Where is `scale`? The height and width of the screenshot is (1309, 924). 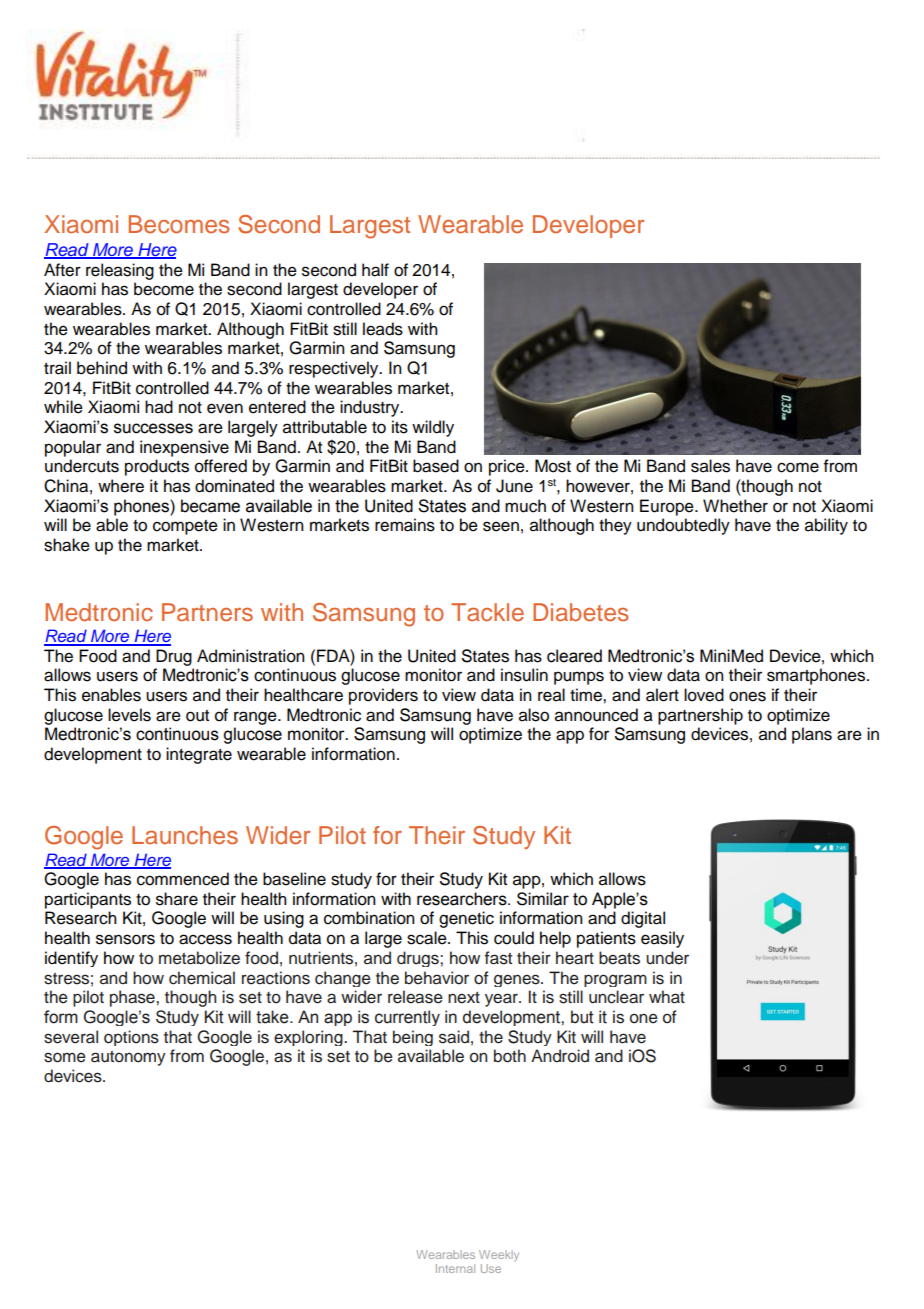 scale is located at coordinates (428, 938).
